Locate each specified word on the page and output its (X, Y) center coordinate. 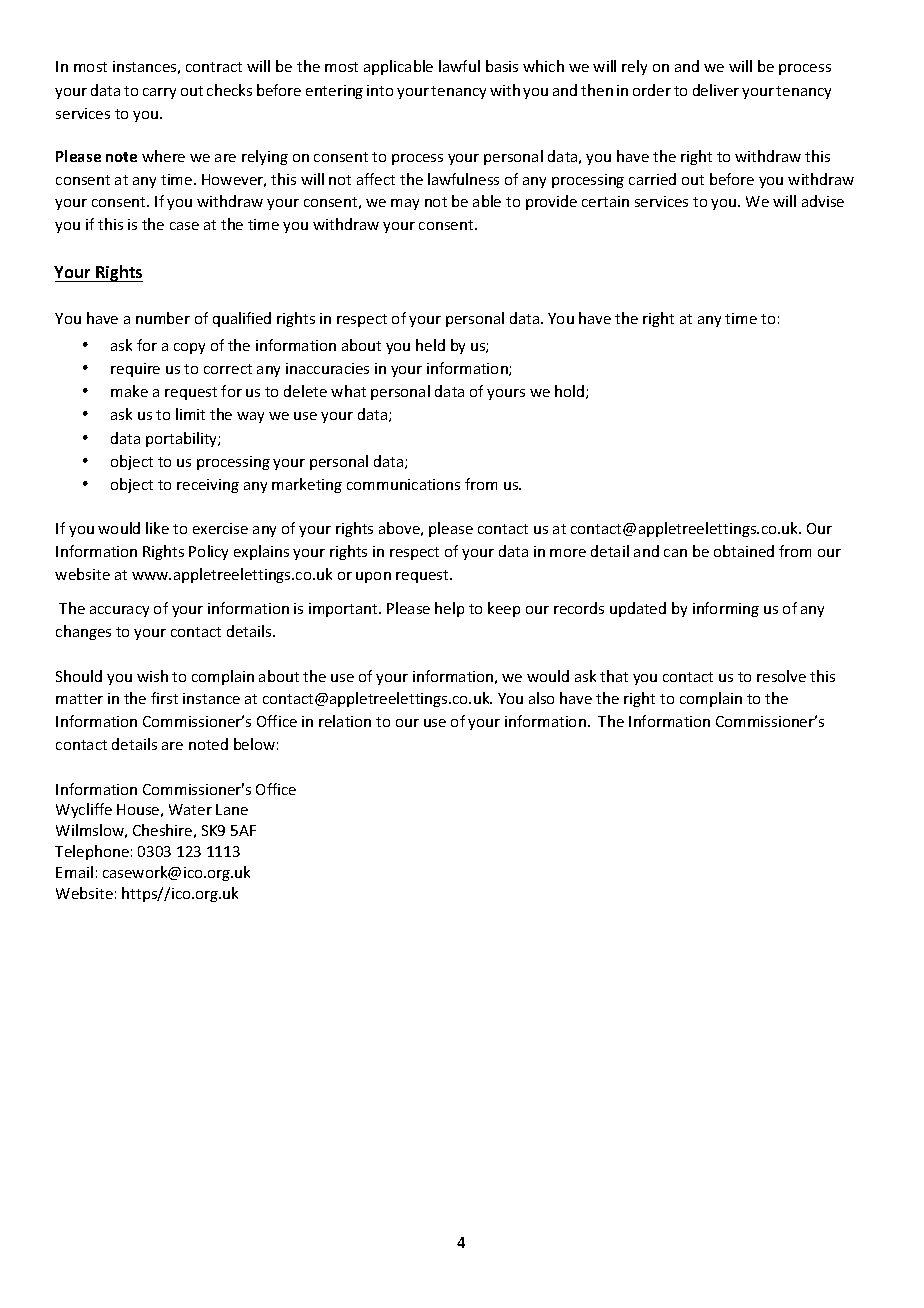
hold (571, 392)
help (449, 609)
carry (159, 93)
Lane (232, 809)
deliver (716, 90)
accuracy (119, 611)
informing (726, 609)
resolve (781, 676)
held (430, 345)
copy (189, 348)
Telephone (92, 852)
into (380, 90)
